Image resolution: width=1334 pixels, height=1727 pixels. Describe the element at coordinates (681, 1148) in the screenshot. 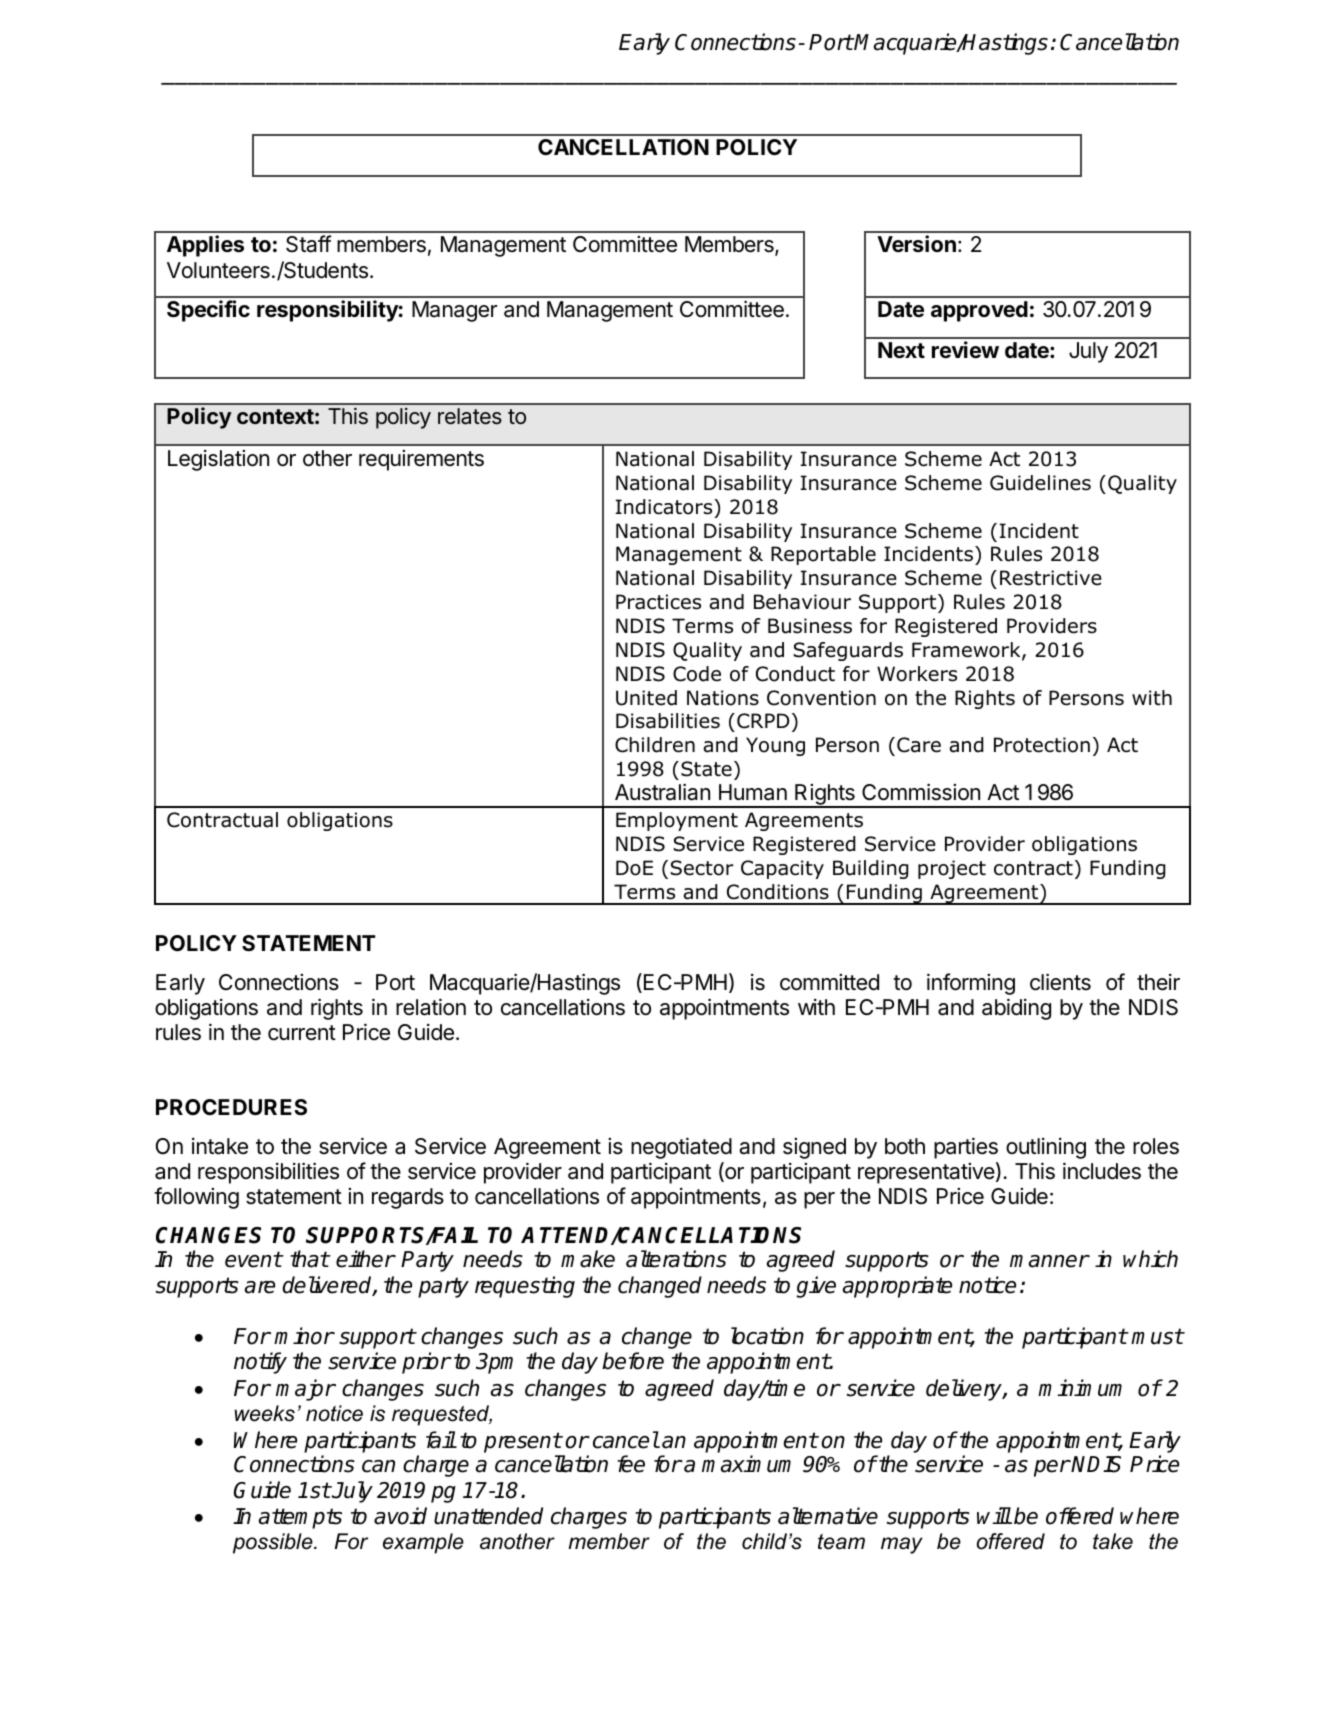

I see `negotiated` at that location.
